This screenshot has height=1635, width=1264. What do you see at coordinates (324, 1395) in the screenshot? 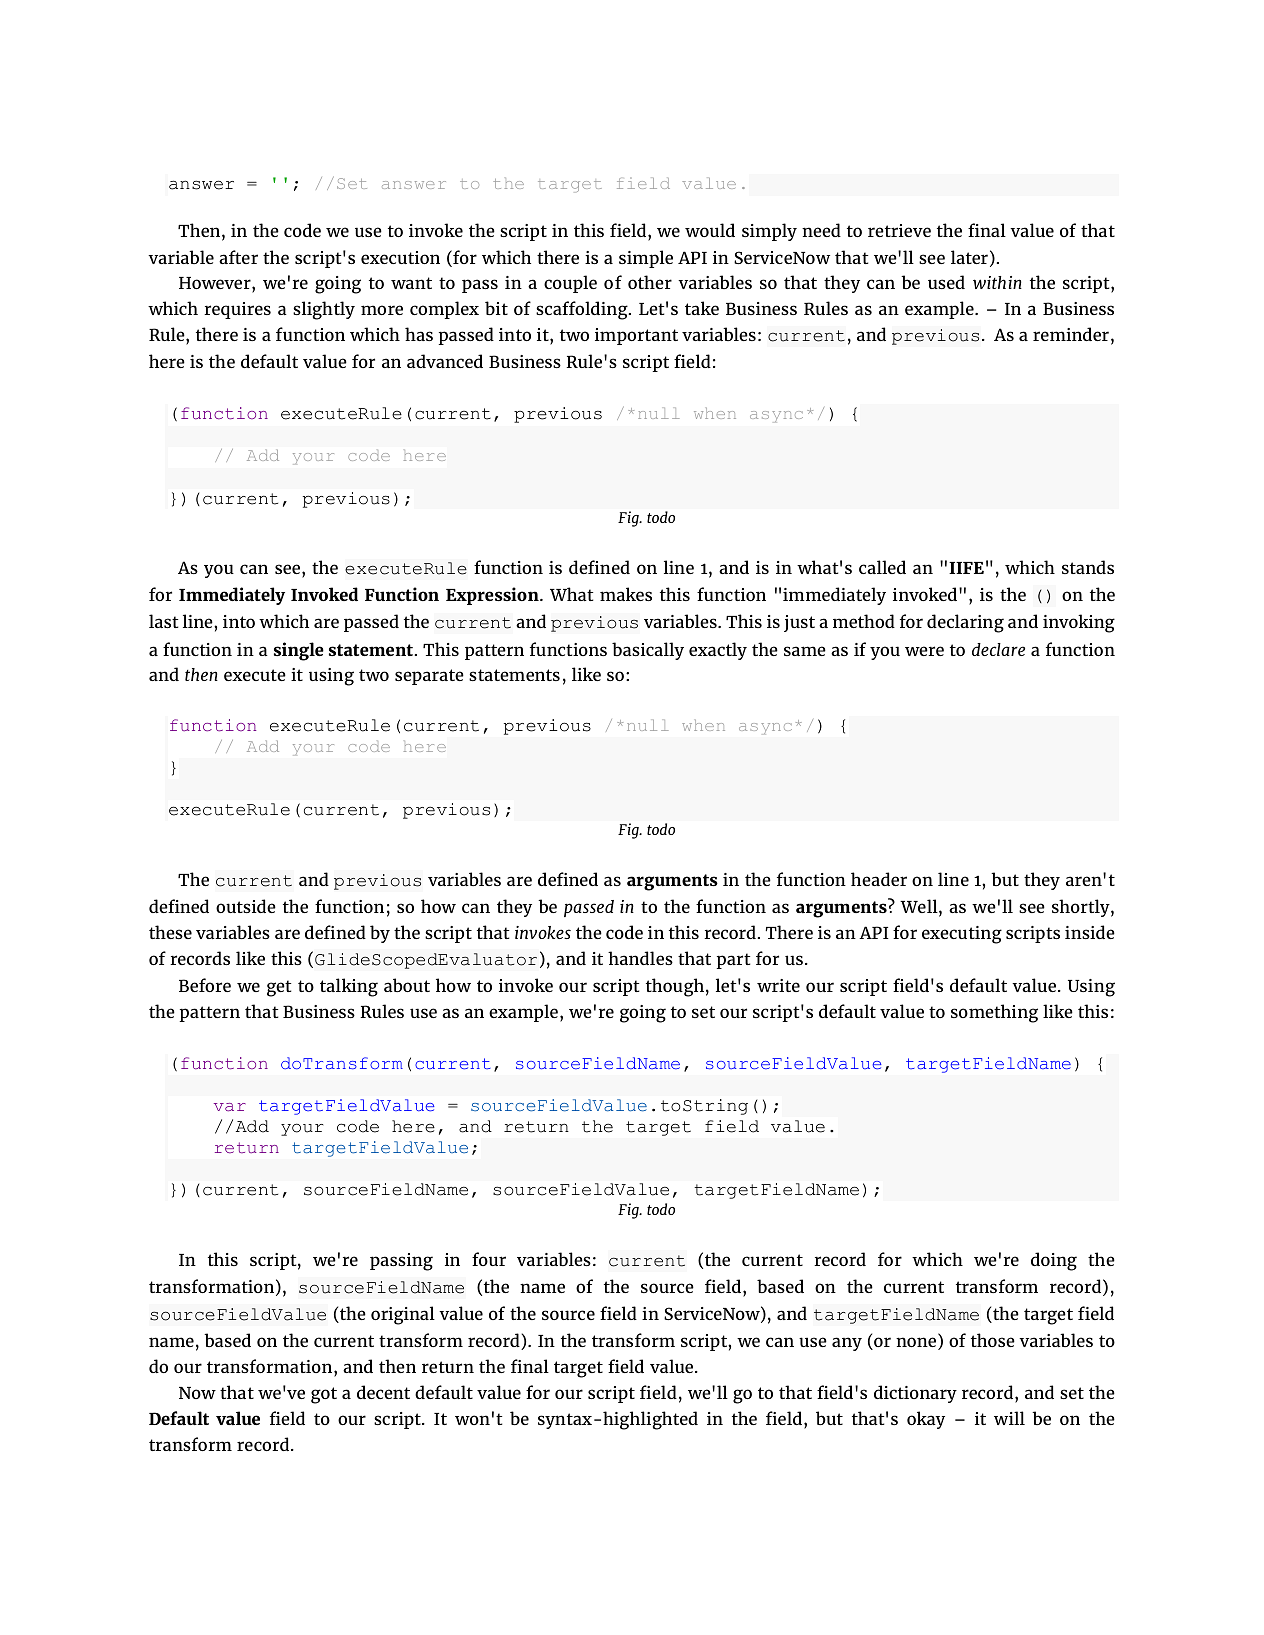
I see `got` at bounding box center [324, 1395].
